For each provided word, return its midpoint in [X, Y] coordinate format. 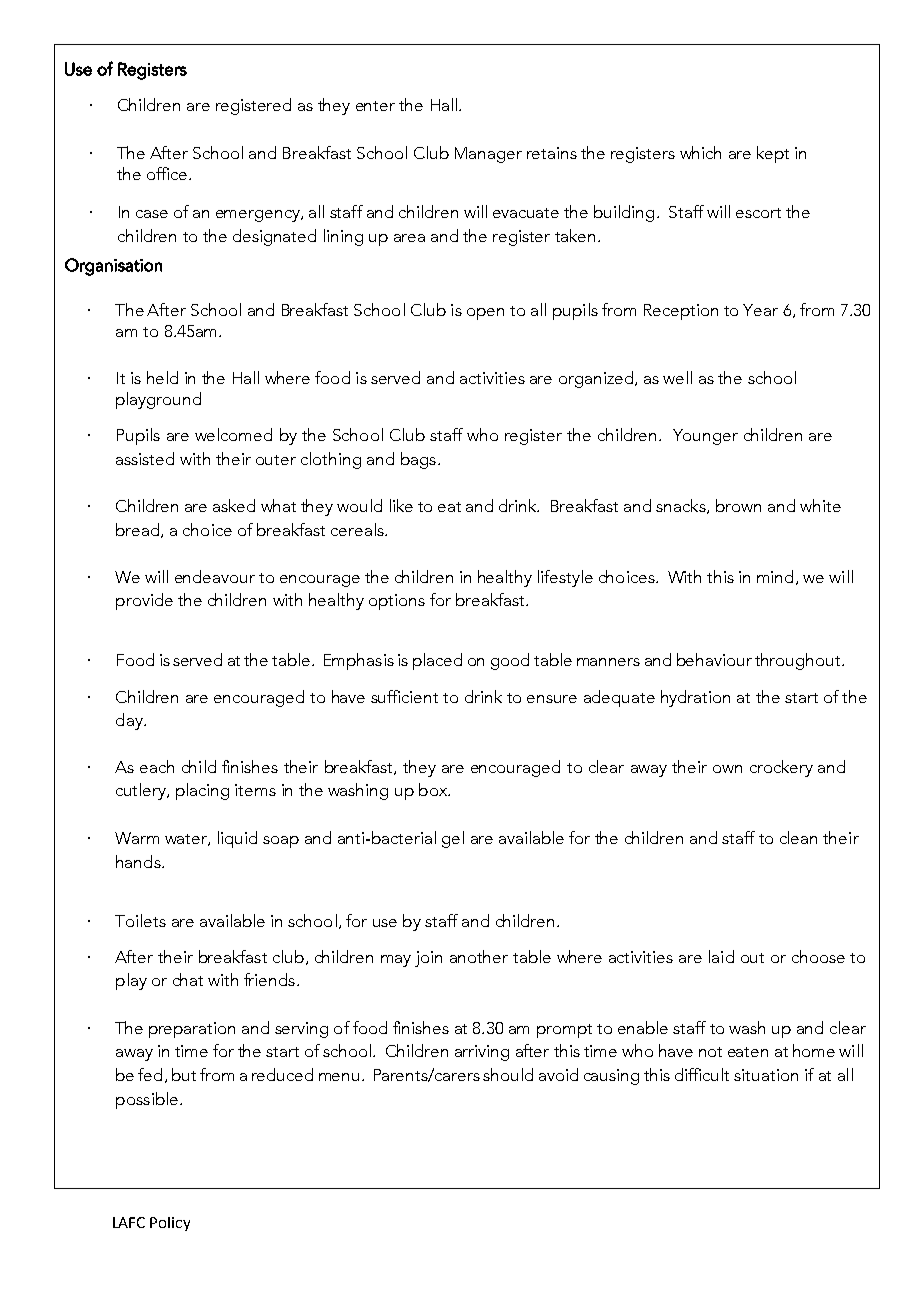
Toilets [140, 920]
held [162, 377]
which [700, 152]
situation [766, 1075]
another [479, 956]
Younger [705, 437]
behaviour [714, 659]
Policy [170, 1224]
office [168, 173]
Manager [488, 155]
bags [418, 460]
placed [437, 661]
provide [144, 601]
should [508, 1074]
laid [721, 956]
